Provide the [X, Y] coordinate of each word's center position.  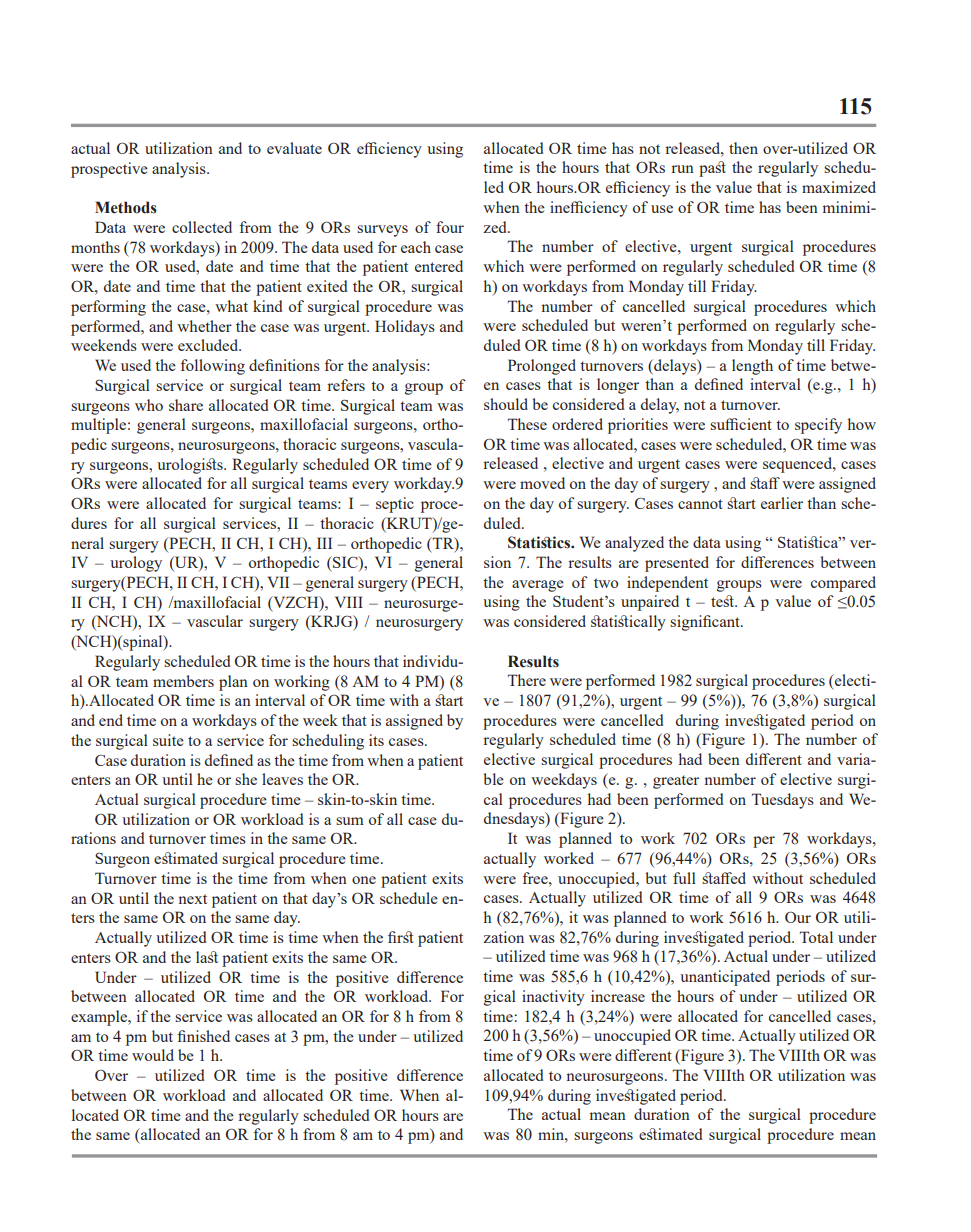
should [506, 404]
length [752, 367]
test [724, 601]
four [450, 227]
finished [203, 1036]
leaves [282, 779]
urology [136, 564]
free [536, 878]
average [538, 586]
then [743, 148]
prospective [109, 170]
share [186, 405]
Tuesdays [783, 801]
